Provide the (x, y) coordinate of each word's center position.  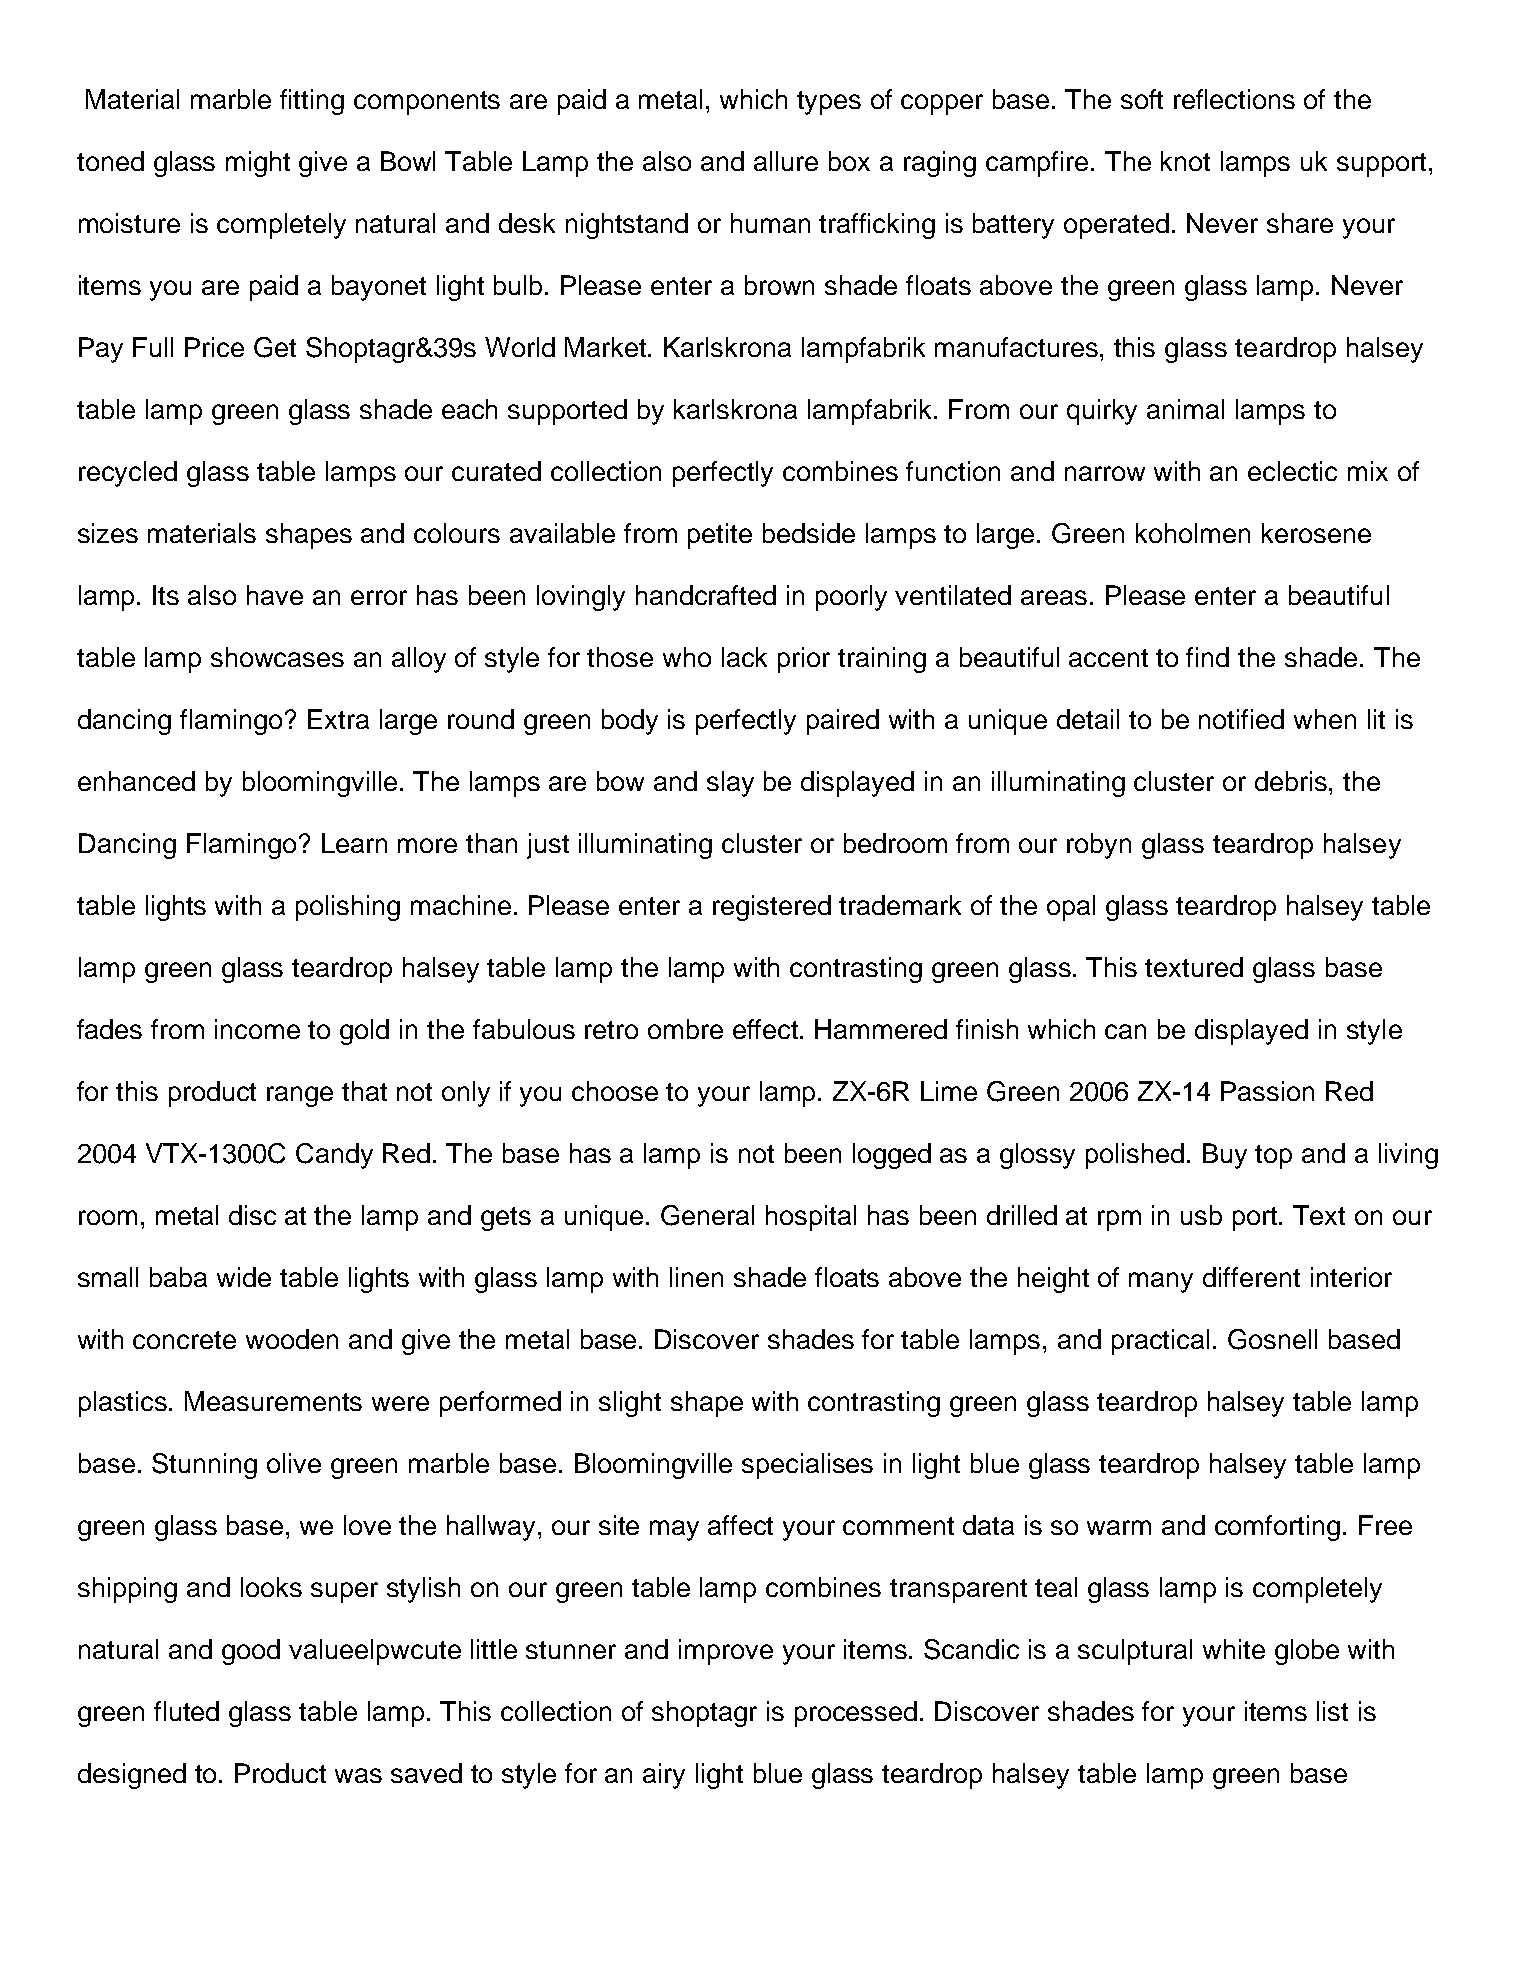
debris (1292, 781)
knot (1185, 161)
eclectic (1292, 471)
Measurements (273, 1401)
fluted (186, 1711)
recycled (128, 474)
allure (786, 161)
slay (730, 784)
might (258, 164)
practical (1160, 1342)
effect (767, 1029)
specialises (807, 1466)
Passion (1267, 1091)
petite (720, 536)
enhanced (136, 781)
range (300, 1096)
